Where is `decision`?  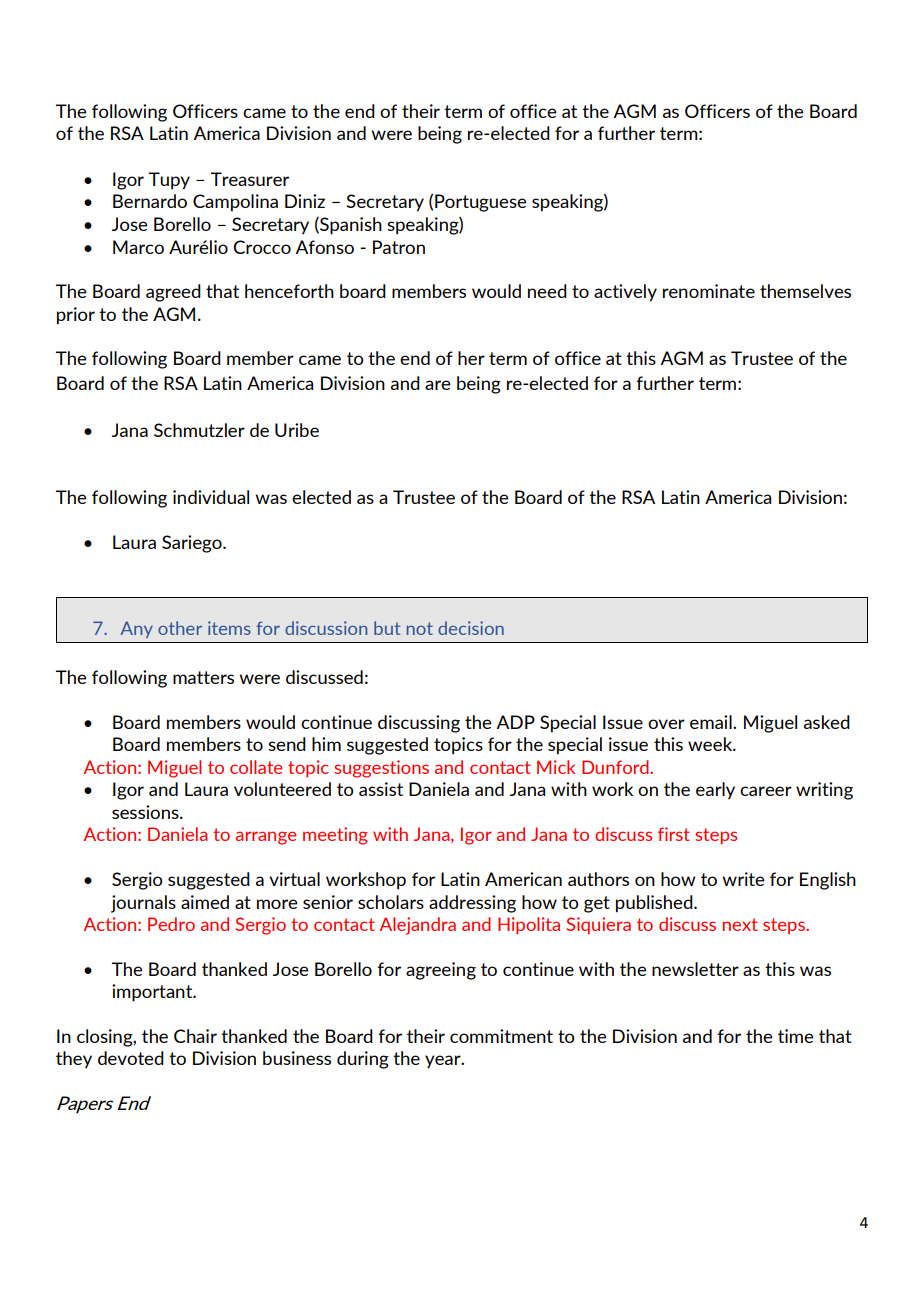
decision is located at coordinates (471, 628).
